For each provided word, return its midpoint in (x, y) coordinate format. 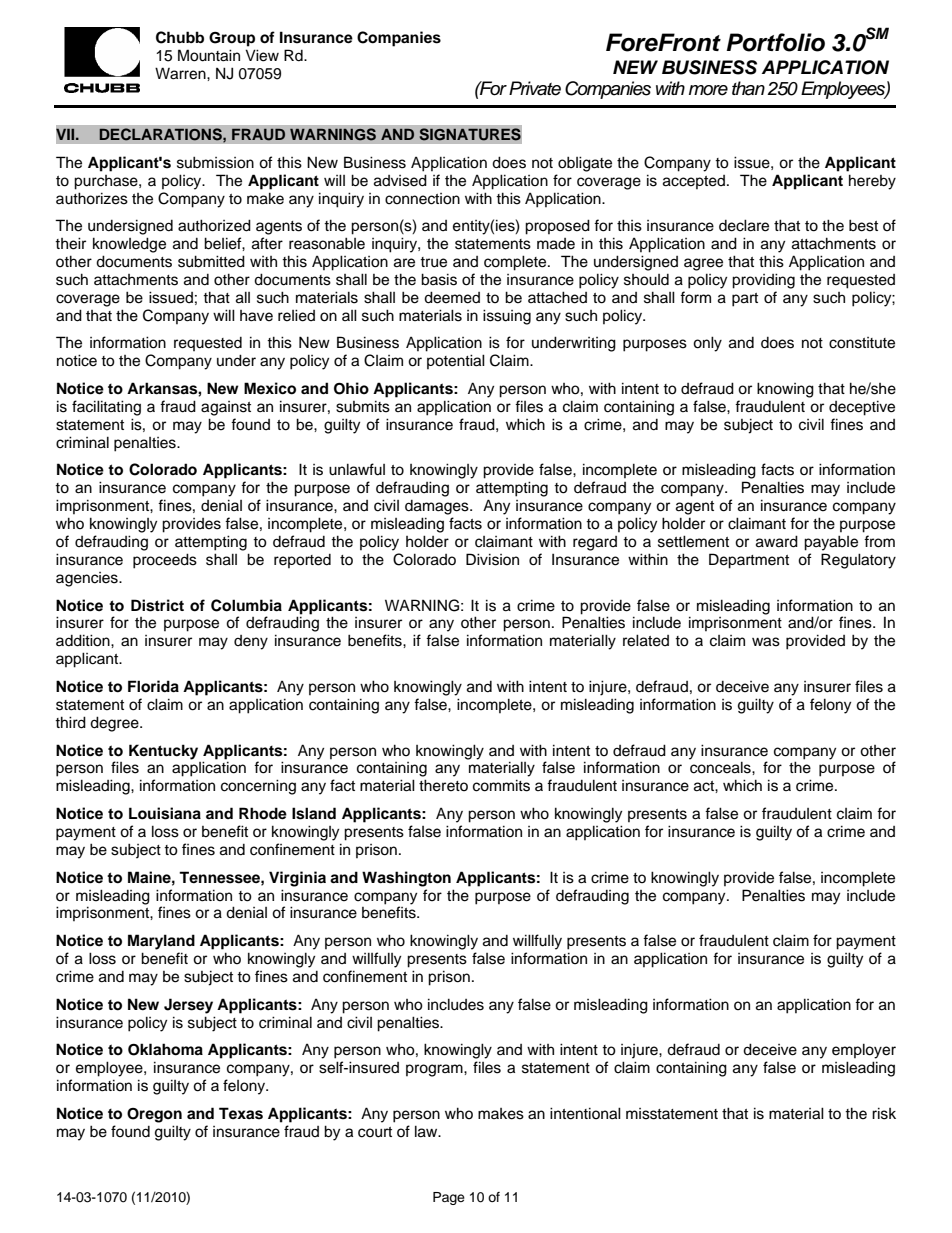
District (157, 605)
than (748, 88)
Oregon (154, 1115)
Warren (181, 73)
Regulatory (858, 561)
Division (492, 559)
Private (535, 88)
